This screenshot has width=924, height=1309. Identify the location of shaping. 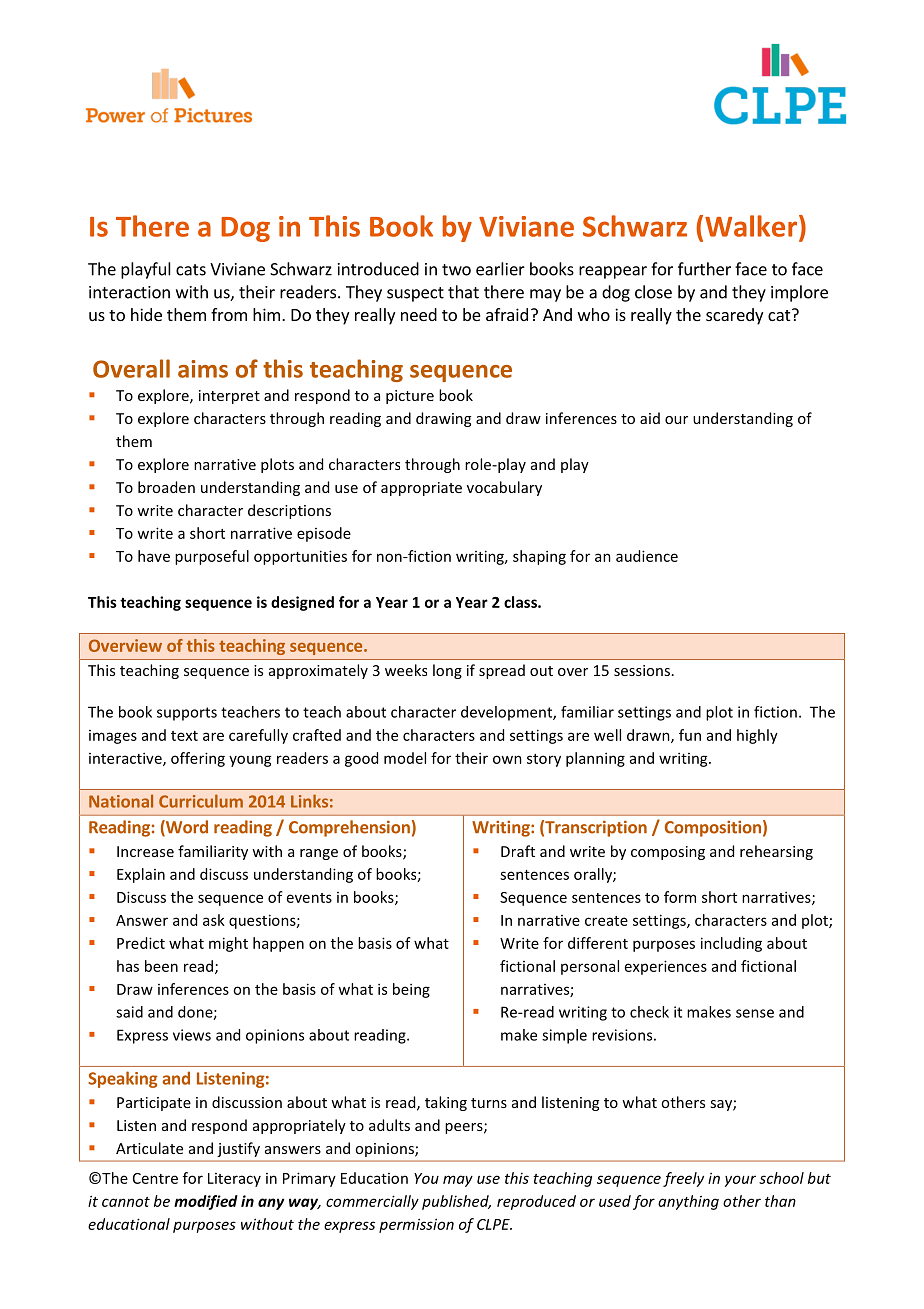
(539, 557).
